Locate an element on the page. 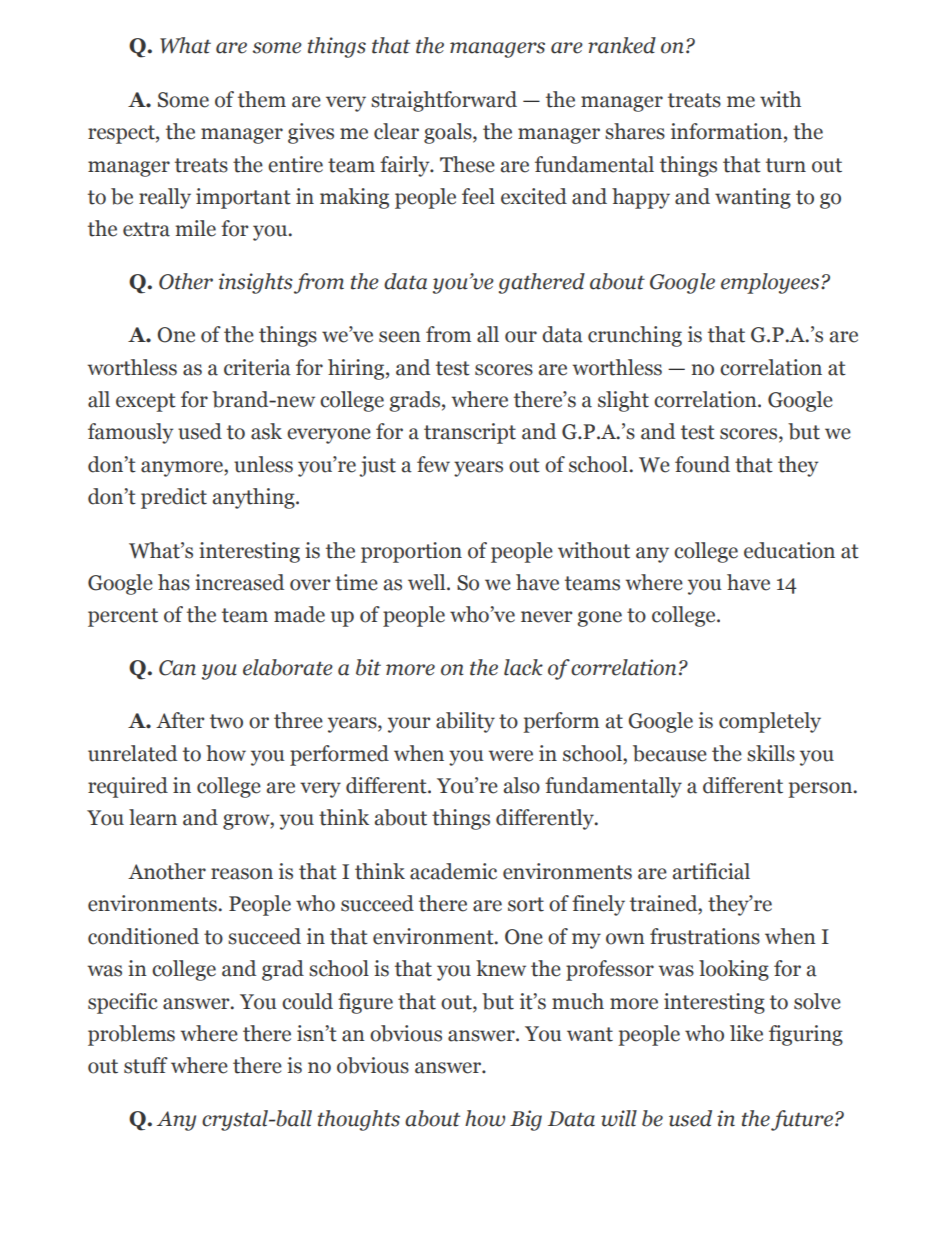 This image has height=1233, width=952. ranked is located at coordinates (622, 45).
